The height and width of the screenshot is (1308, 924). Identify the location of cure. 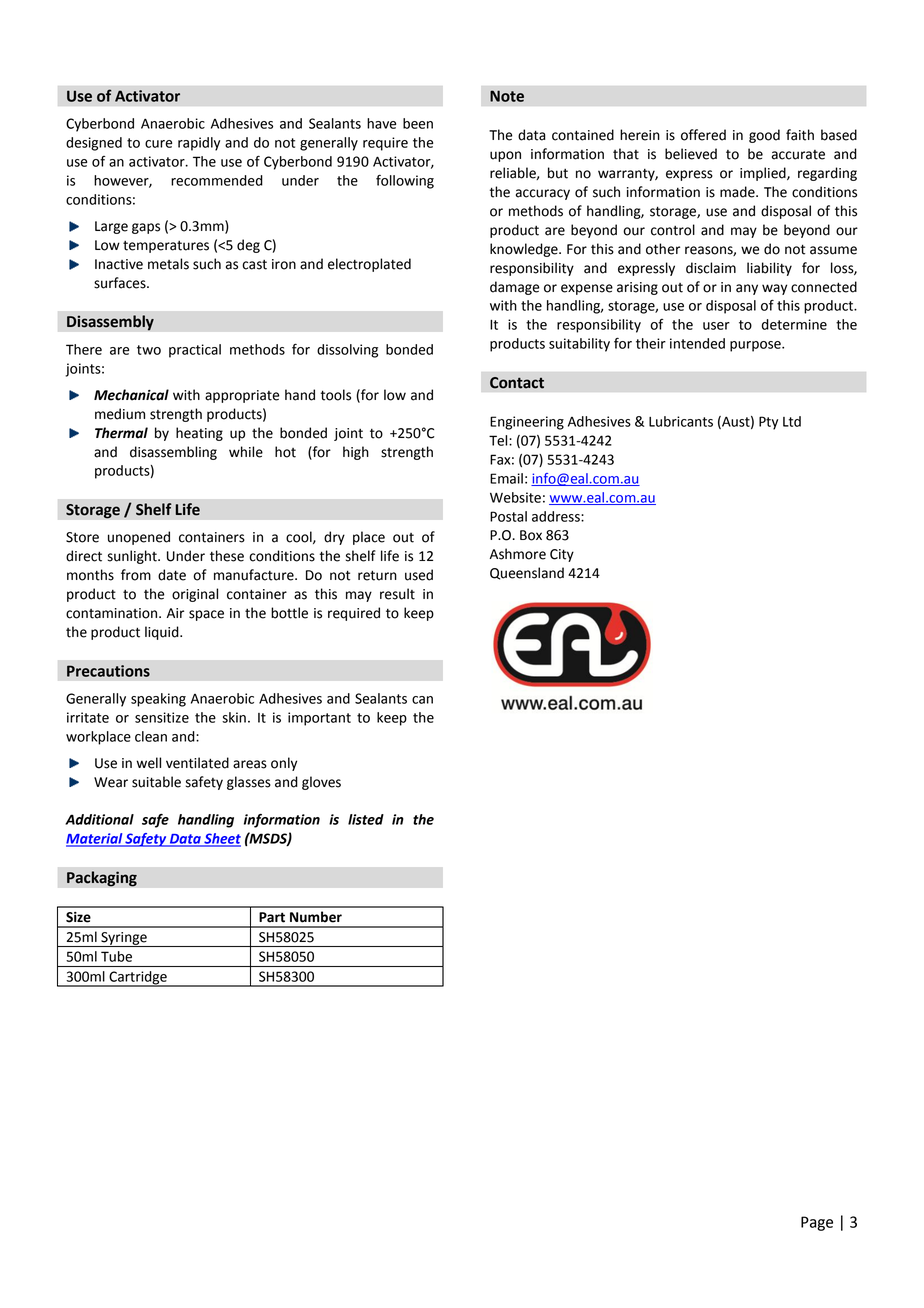
(158, 144).
